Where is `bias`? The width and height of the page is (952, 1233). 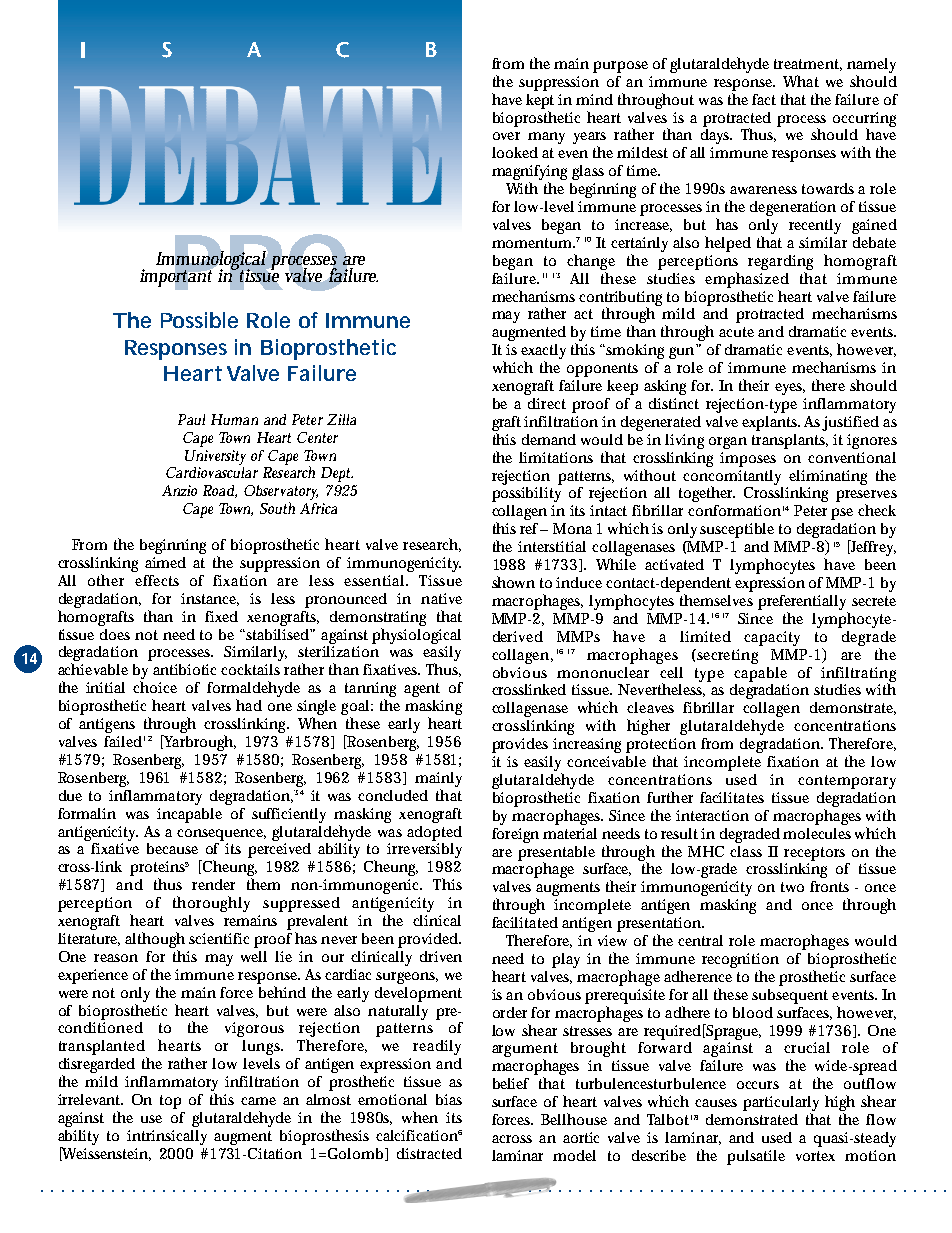 bias is located at coordinates (449, 1099).
